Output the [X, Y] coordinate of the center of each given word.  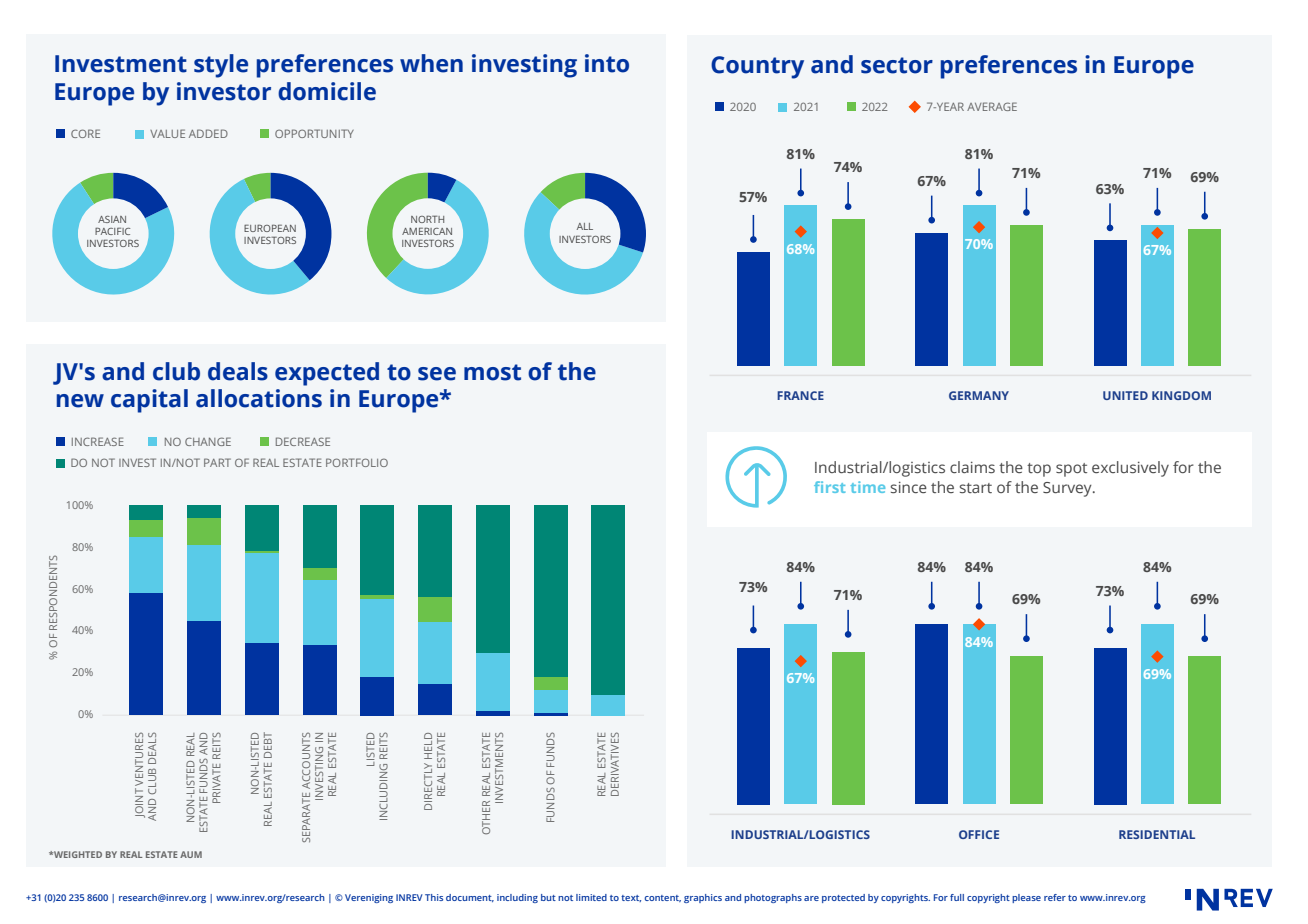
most [492, 372]
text [631, 898]
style [221, 66]
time [867, 487]
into [607, 63]
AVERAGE [992, 106]
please [1026, 898]
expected [327, 374]
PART [217, 462]
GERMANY [979, 395]
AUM [191, 854]
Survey [1068, 489]
